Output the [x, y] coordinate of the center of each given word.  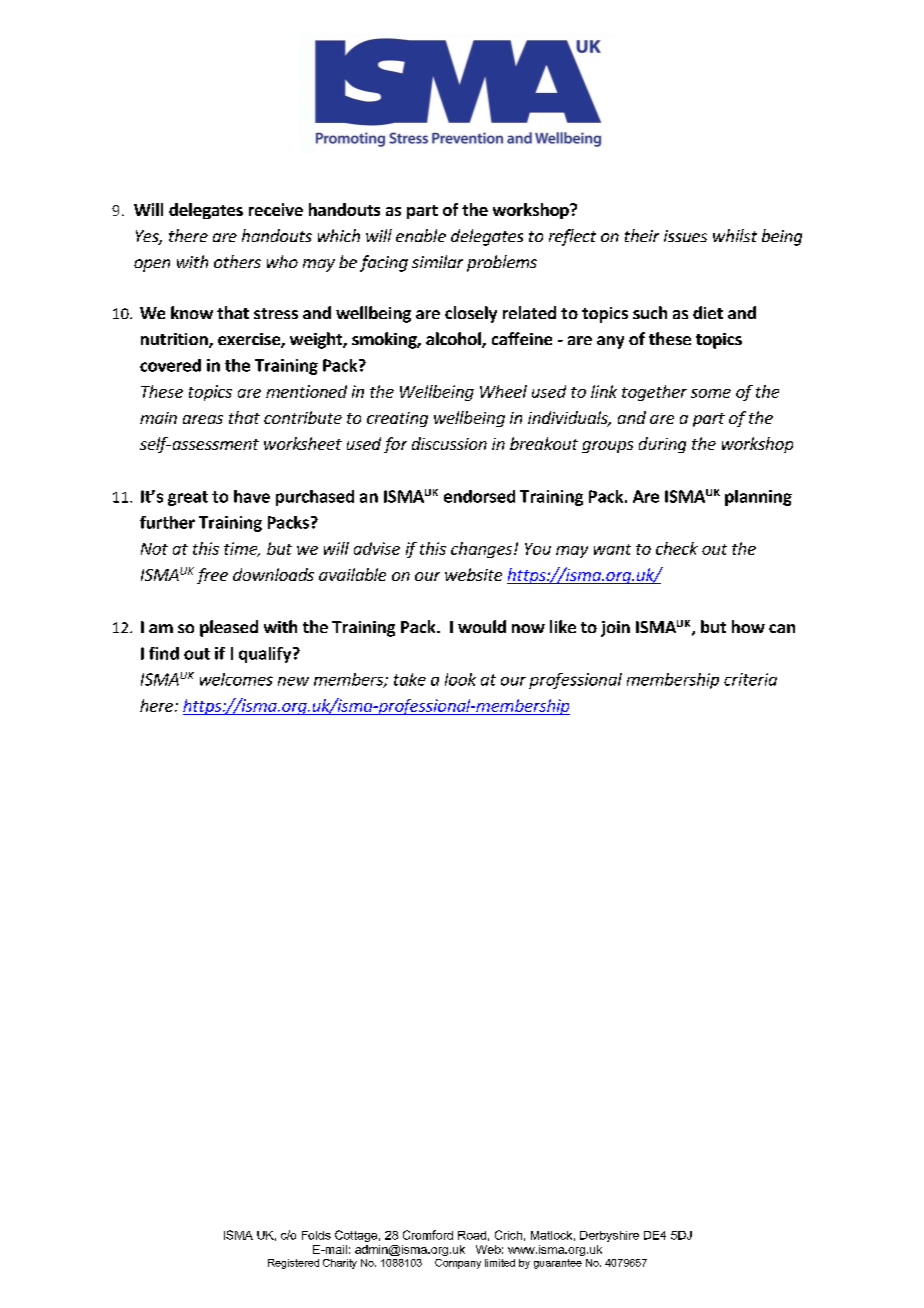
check [677, 548]
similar [437, 261]
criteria [750, 679]
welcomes [236, 679]
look [460, 679]
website [473, 574]
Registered [293, 1264]
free [212, 576]
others [237, 261]
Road [472, 1235]
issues [685, 236]
